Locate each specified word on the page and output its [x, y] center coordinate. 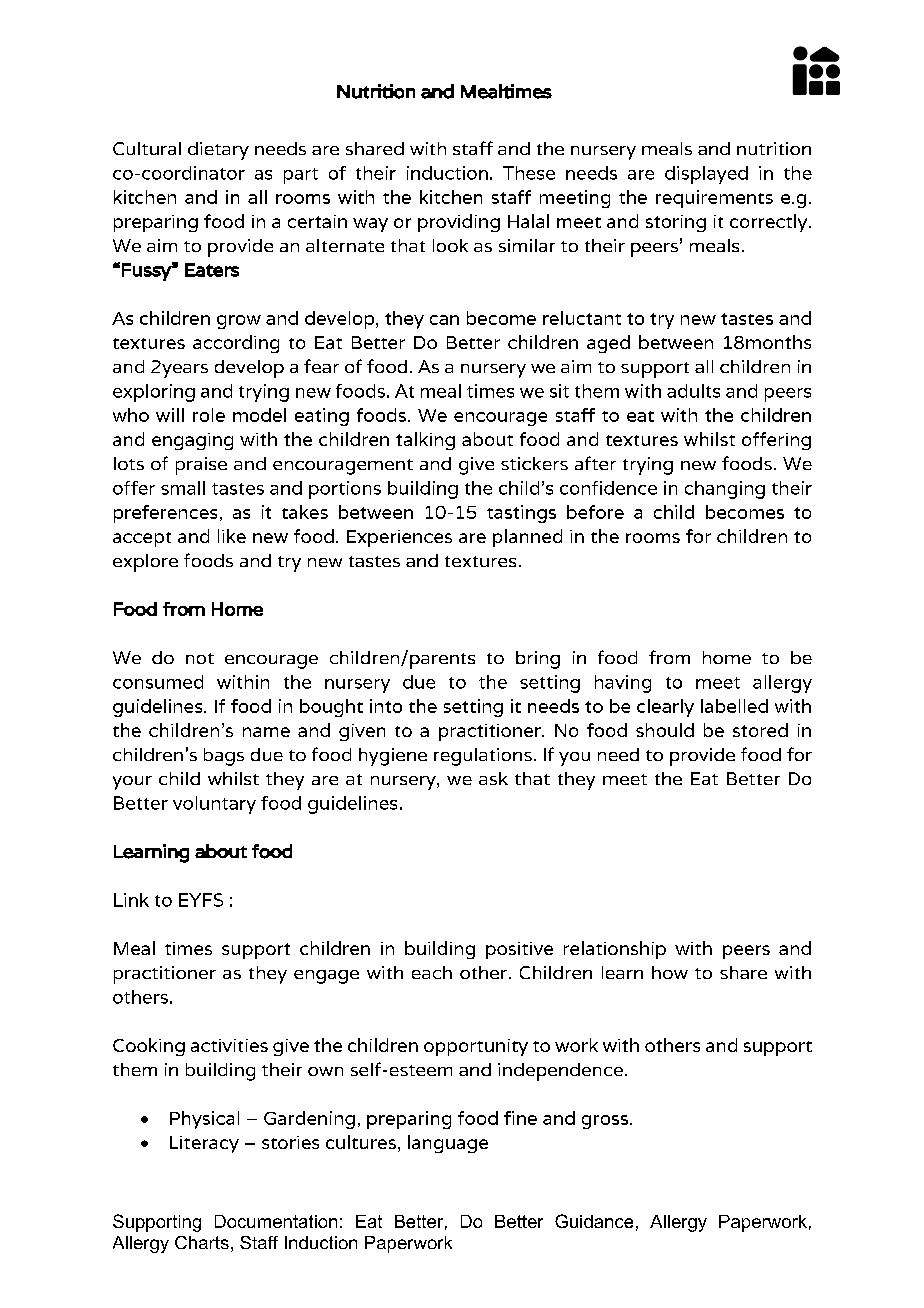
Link [131, 900]
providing [459, 223]
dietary [218, 151]
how [670, 972]
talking [425, 441]
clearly [665, 708]
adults [693, 391]
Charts [202, 1242]
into [386, 706]
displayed [706, 175]
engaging [192, 441]
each [432, 972]
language [448, 1144]
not [200, 658]
